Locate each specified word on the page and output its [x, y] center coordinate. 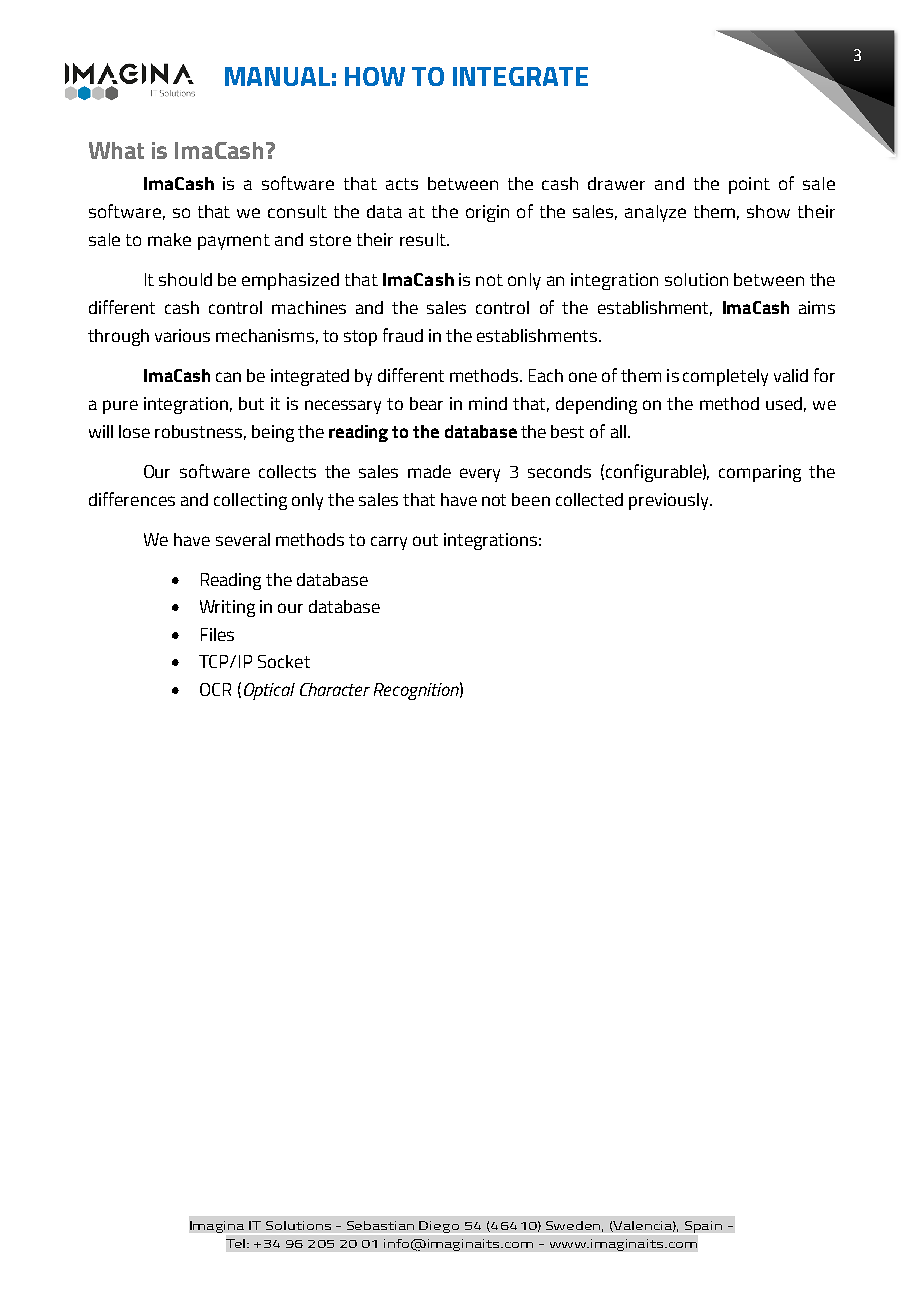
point [749, 185]
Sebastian [380, 1225]
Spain [703, 1227]
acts [402, 184]
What [116, 150]
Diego [439, 1227]
